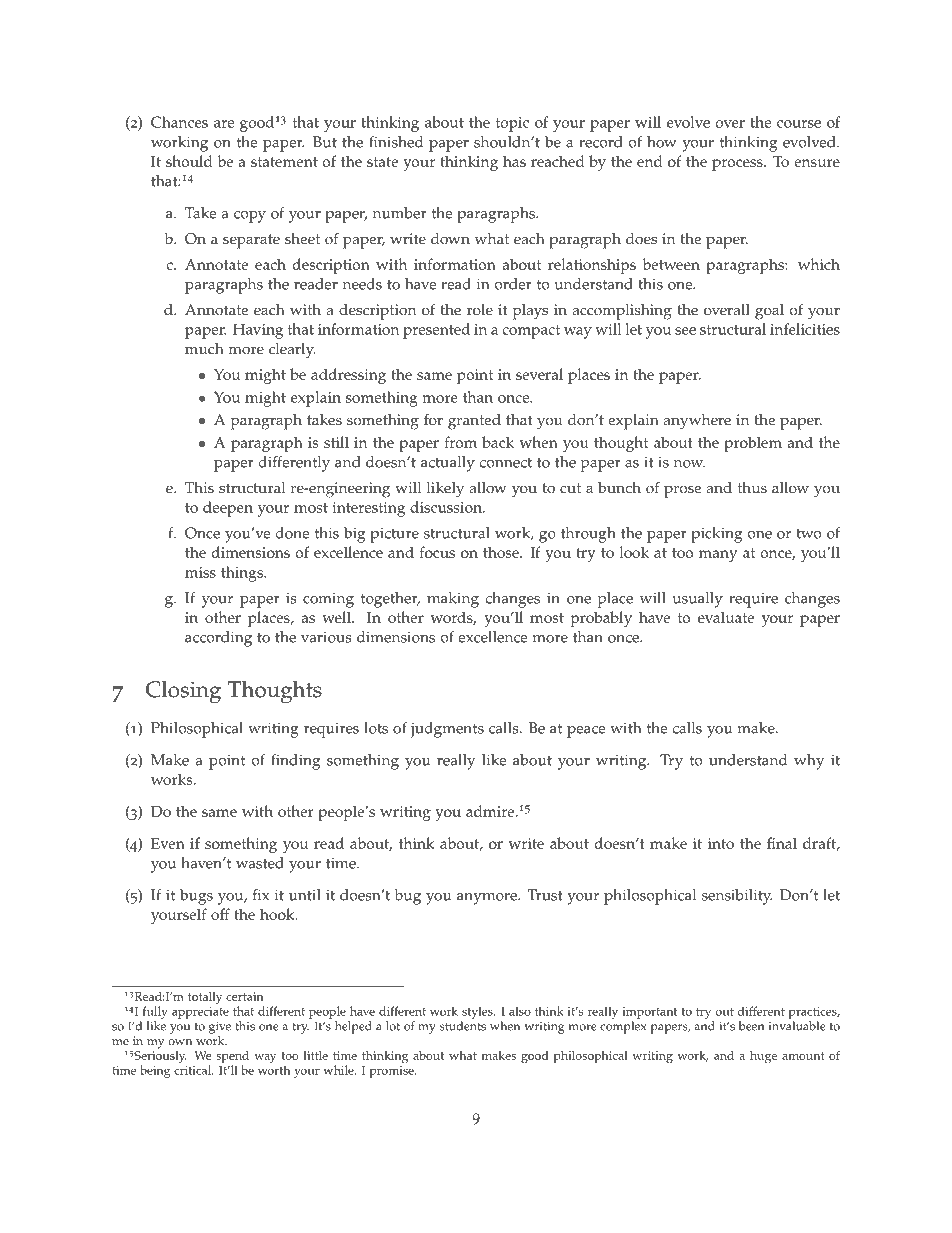  I want to click on Trust, so click(545, 895).
